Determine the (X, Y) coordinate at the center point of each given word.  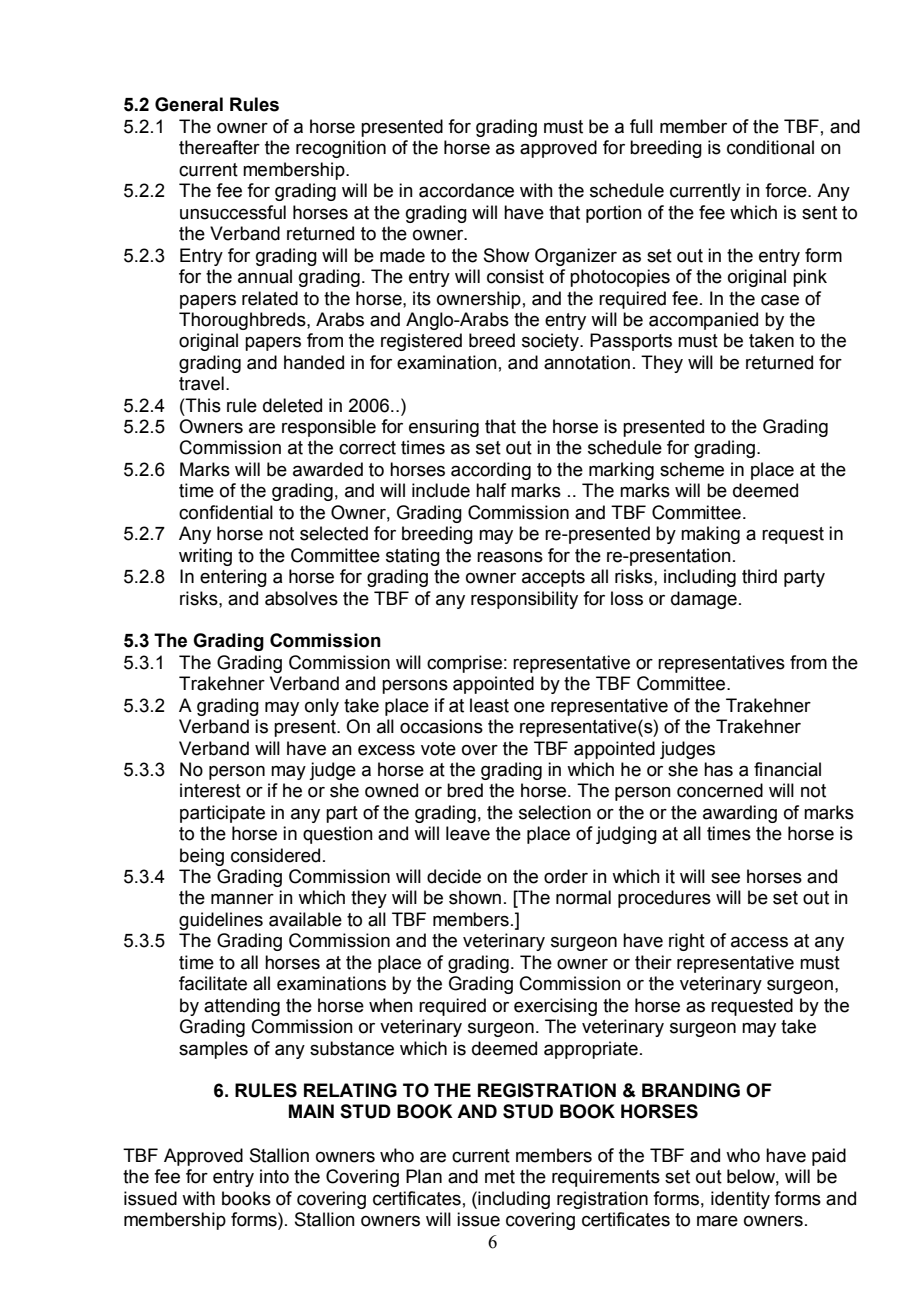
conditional (770, 147)
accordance (466, 190)
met (500, 1177)
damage (704, 600)
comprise (464, 664)
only (322, 707)
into (274, 1176)
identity (740, 1200)
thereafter (219, 147)
